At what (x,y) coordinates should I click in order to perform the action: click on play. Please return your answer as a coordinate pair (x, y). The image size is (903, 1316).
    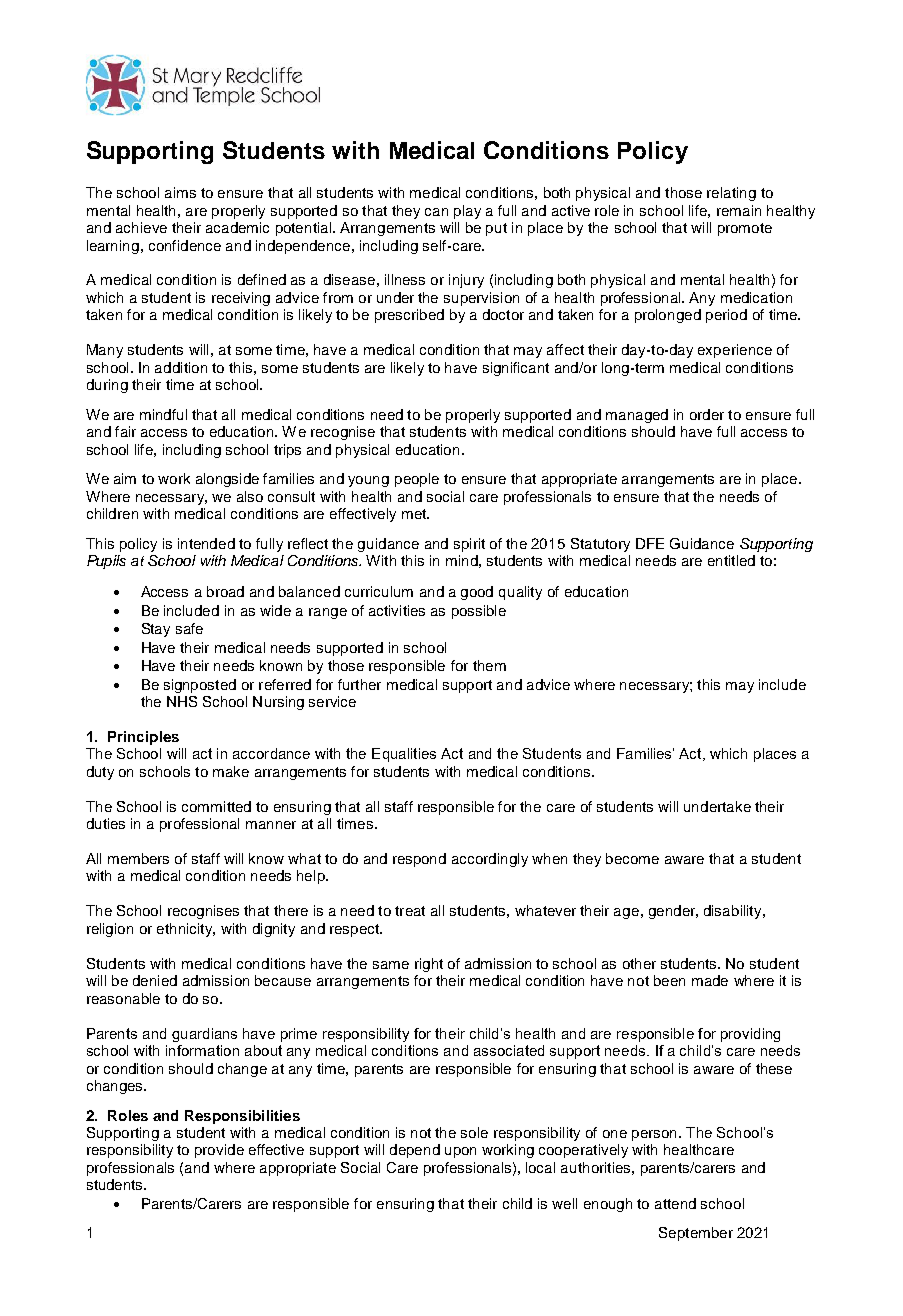
    Looking at the image, I should click on (467, 212).
